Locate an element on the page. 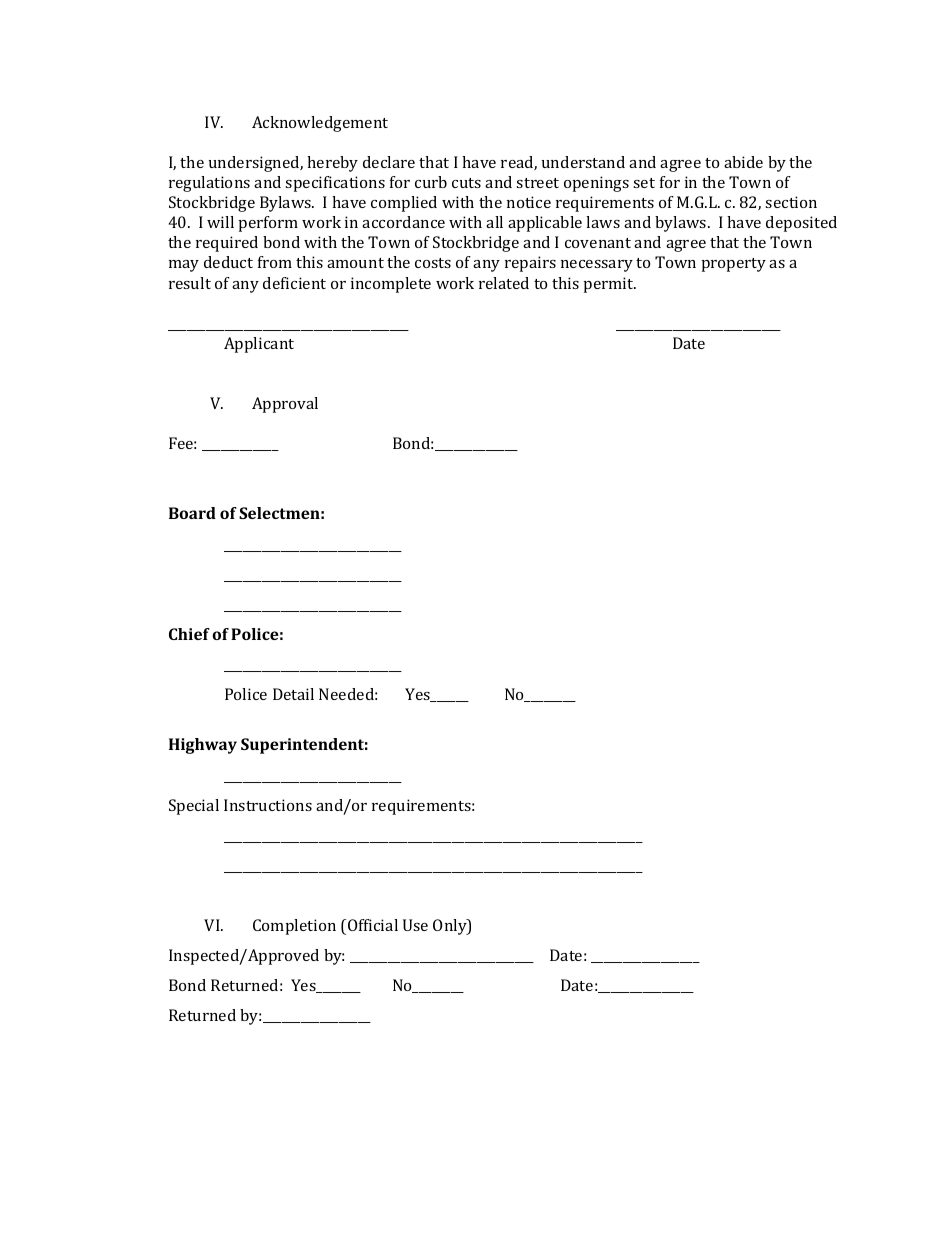 Image resolution: width=952 pixels, height=1233 pixels. related is located at coordinates (504, 283).
